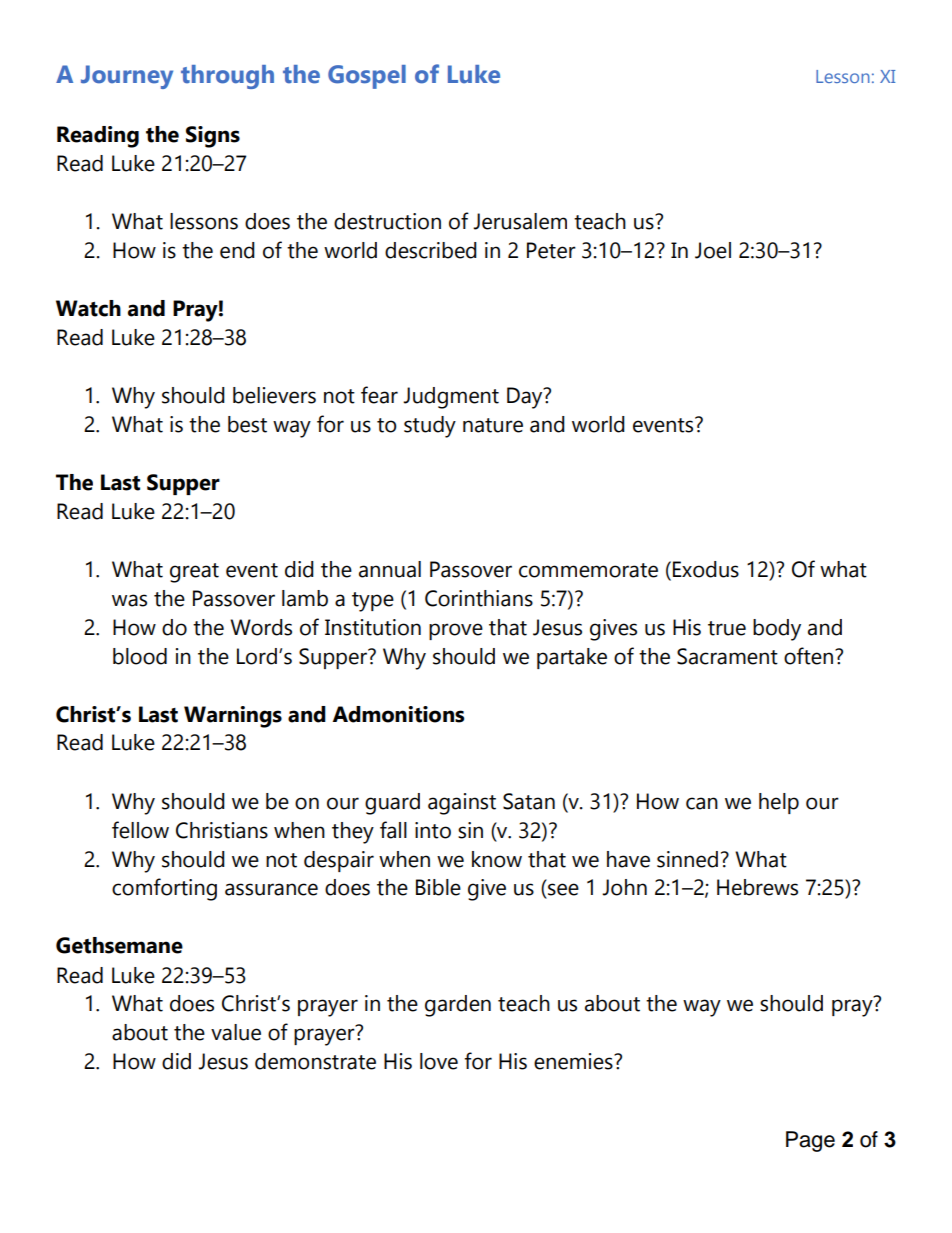 The height and width of the image is (1233, 952). What do you see at coordinates (727, 628) in the image?
I see `true` at bounding box center [727, 628].
